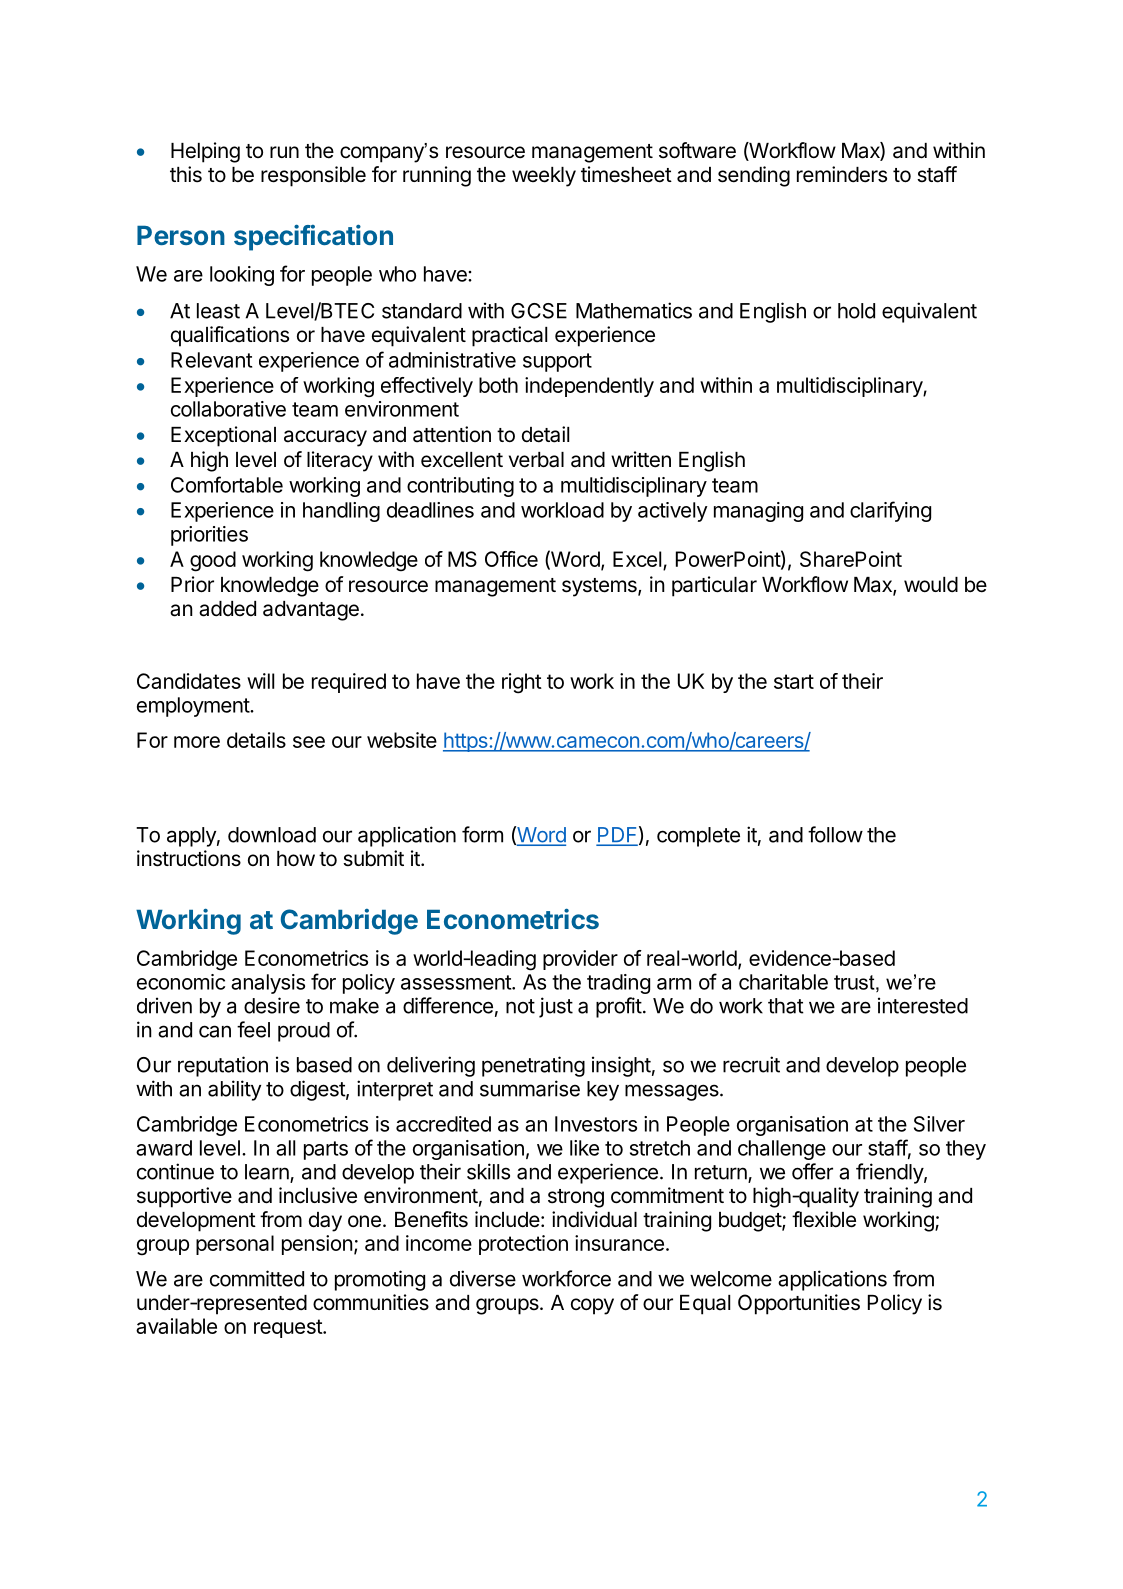 The height and width of the screenshot is (1589, 1123). Describe the element at coordinates (890, 511) in the screenshot. I see `clarifying` at that location.
